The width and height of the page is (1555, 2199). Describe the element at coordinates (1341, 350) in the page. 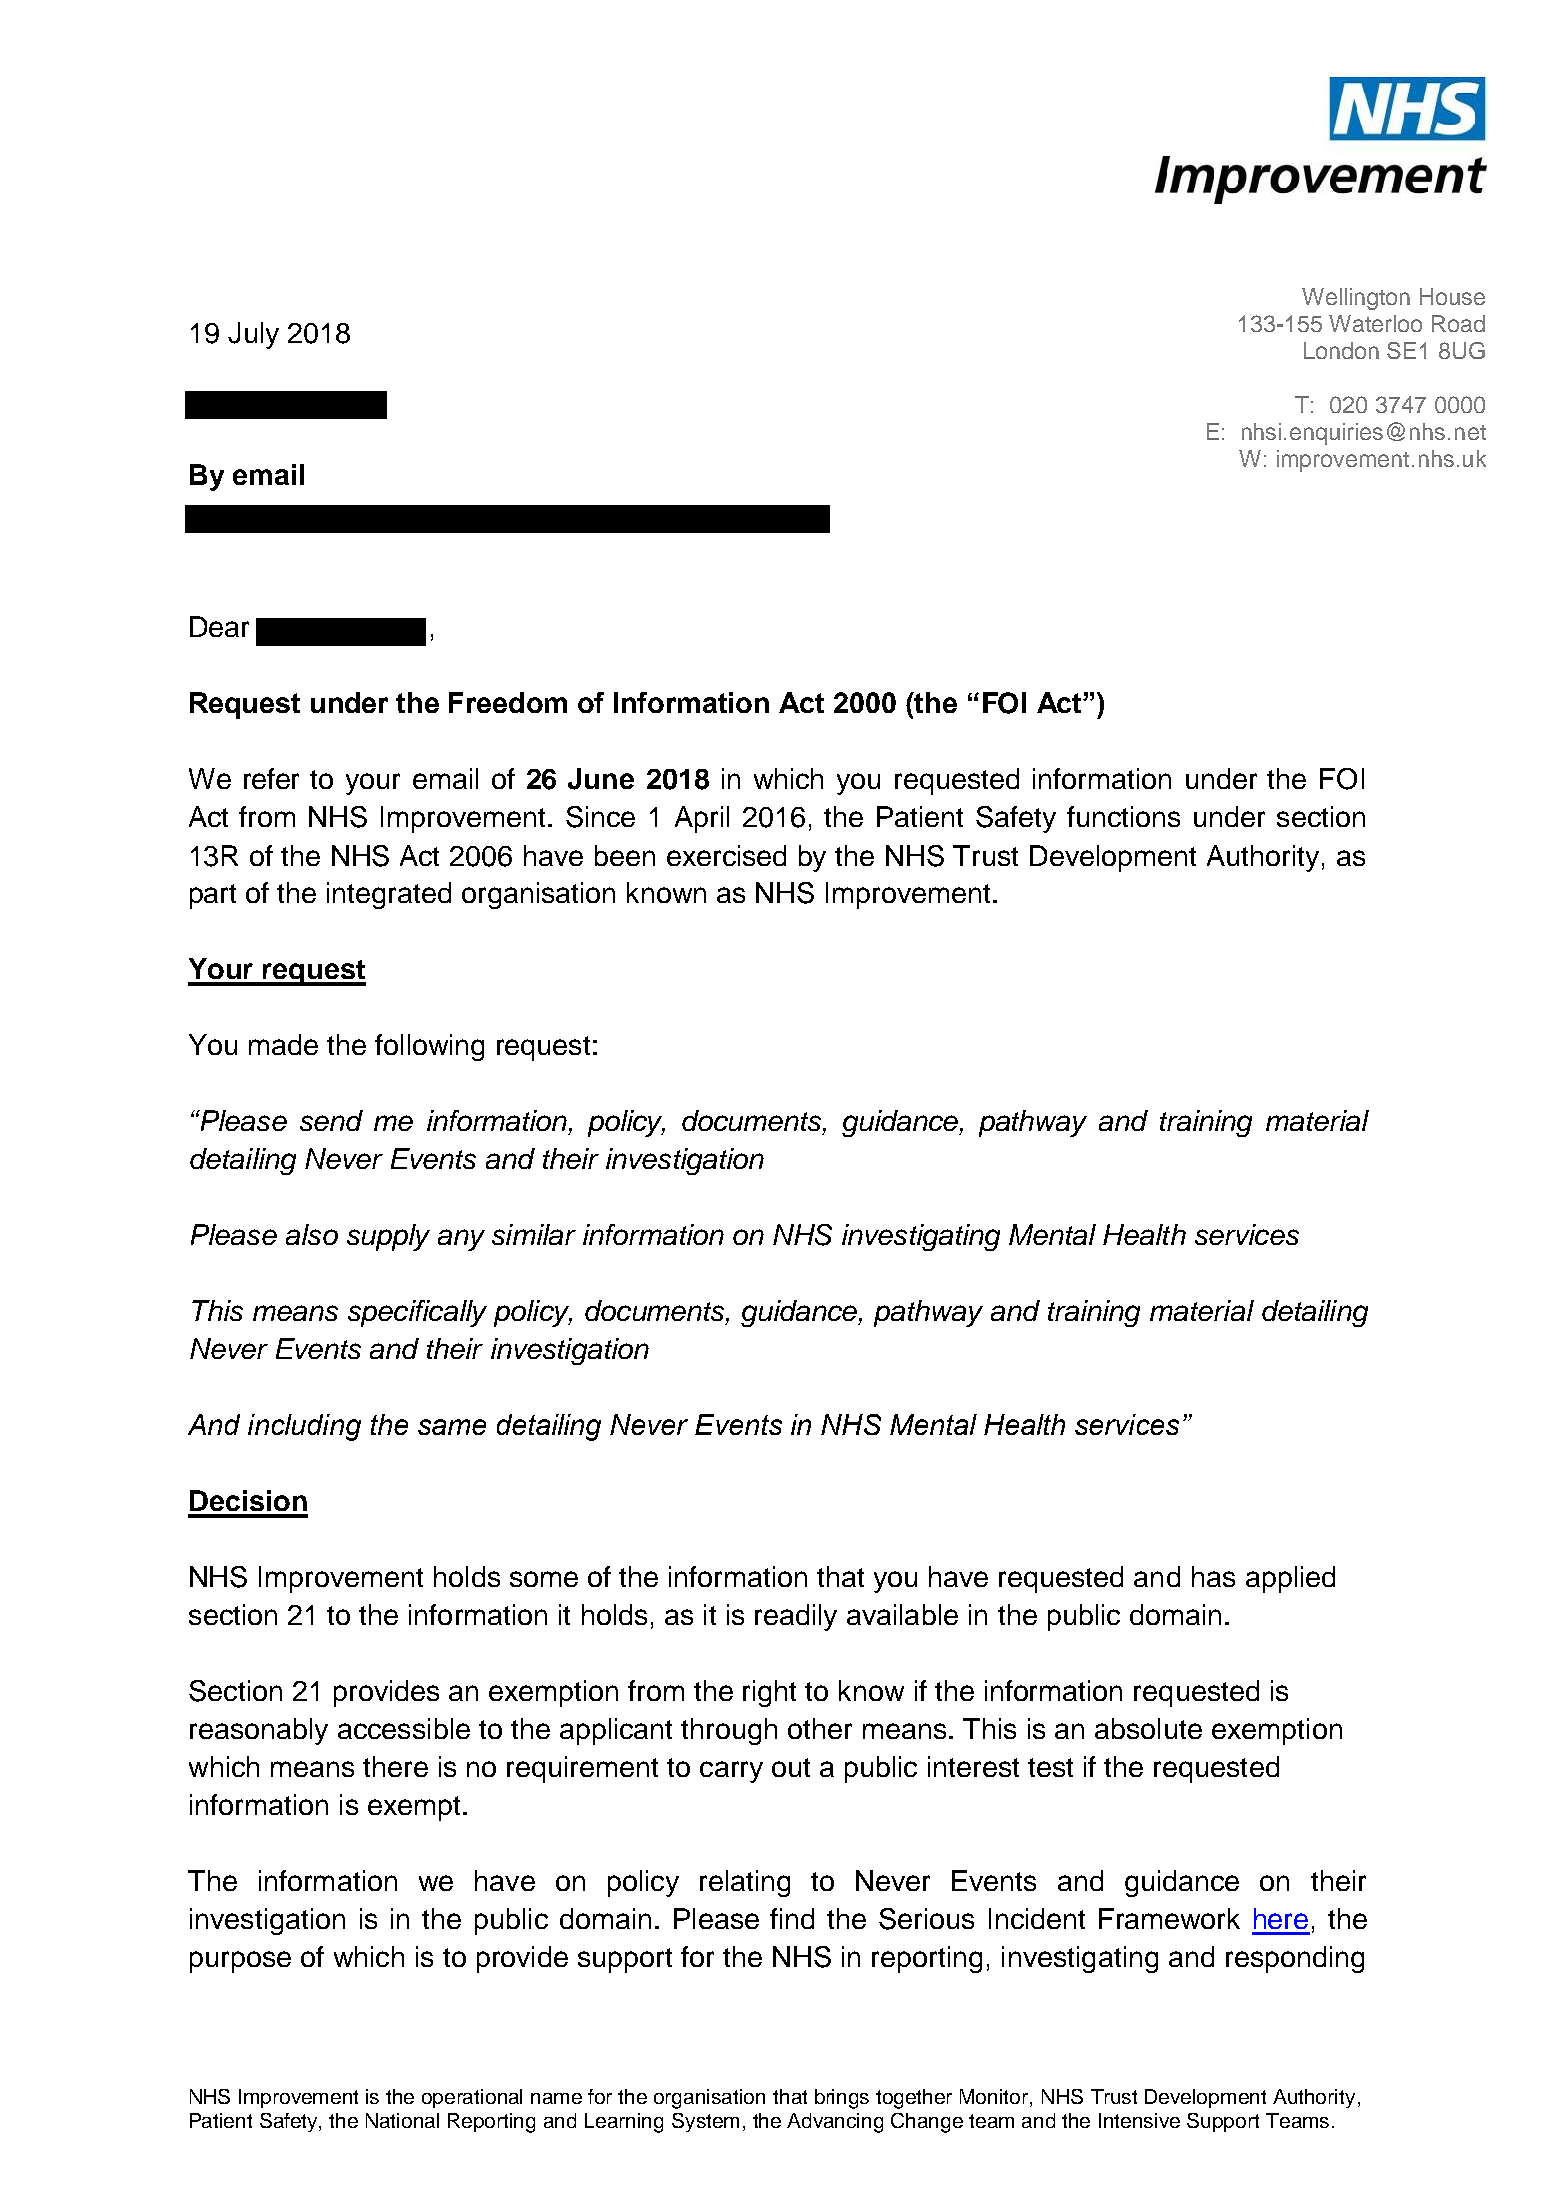

I see `London` at that location.
